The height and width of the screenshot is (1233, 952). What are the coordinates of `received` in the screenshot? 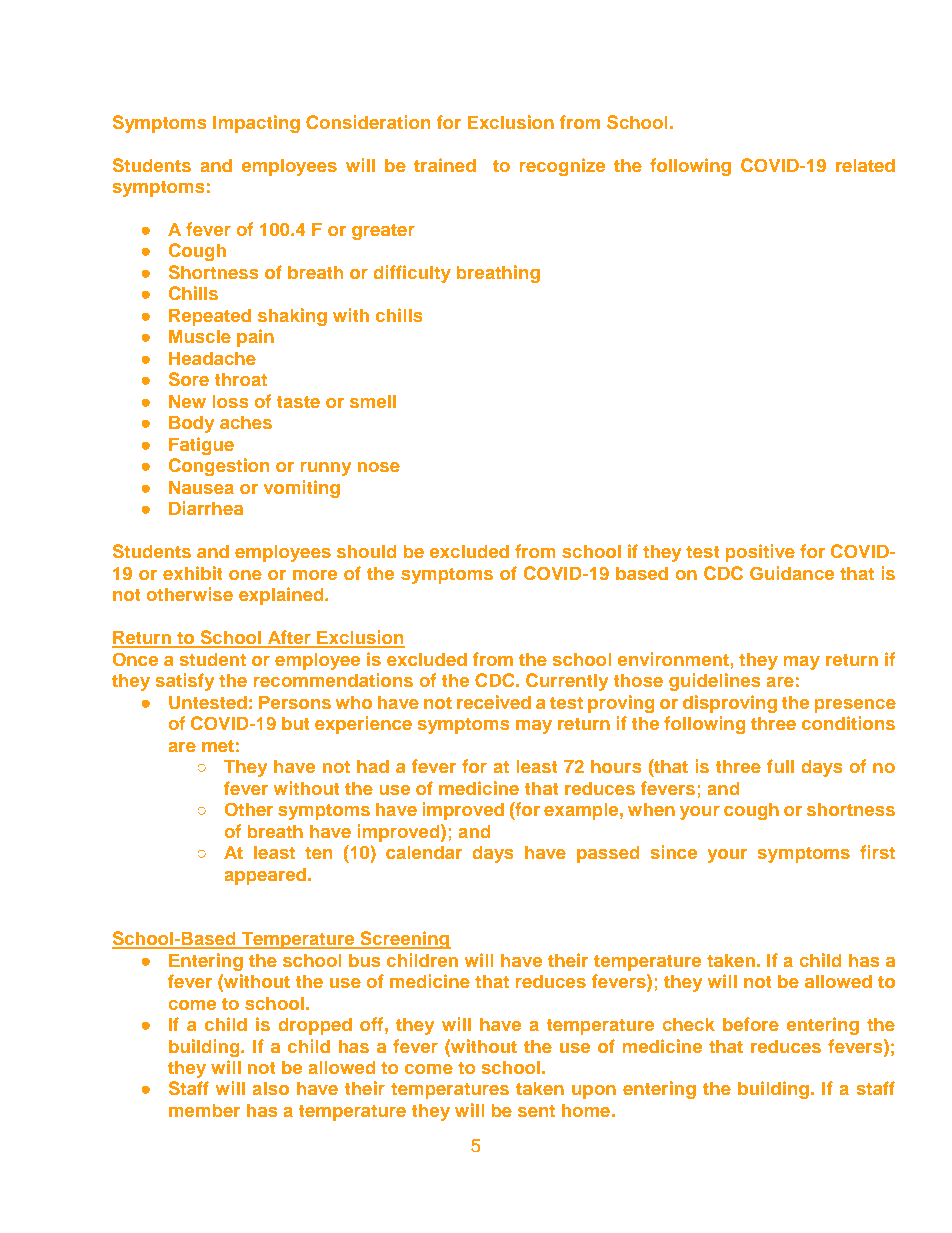 It's located at (494, 702).
